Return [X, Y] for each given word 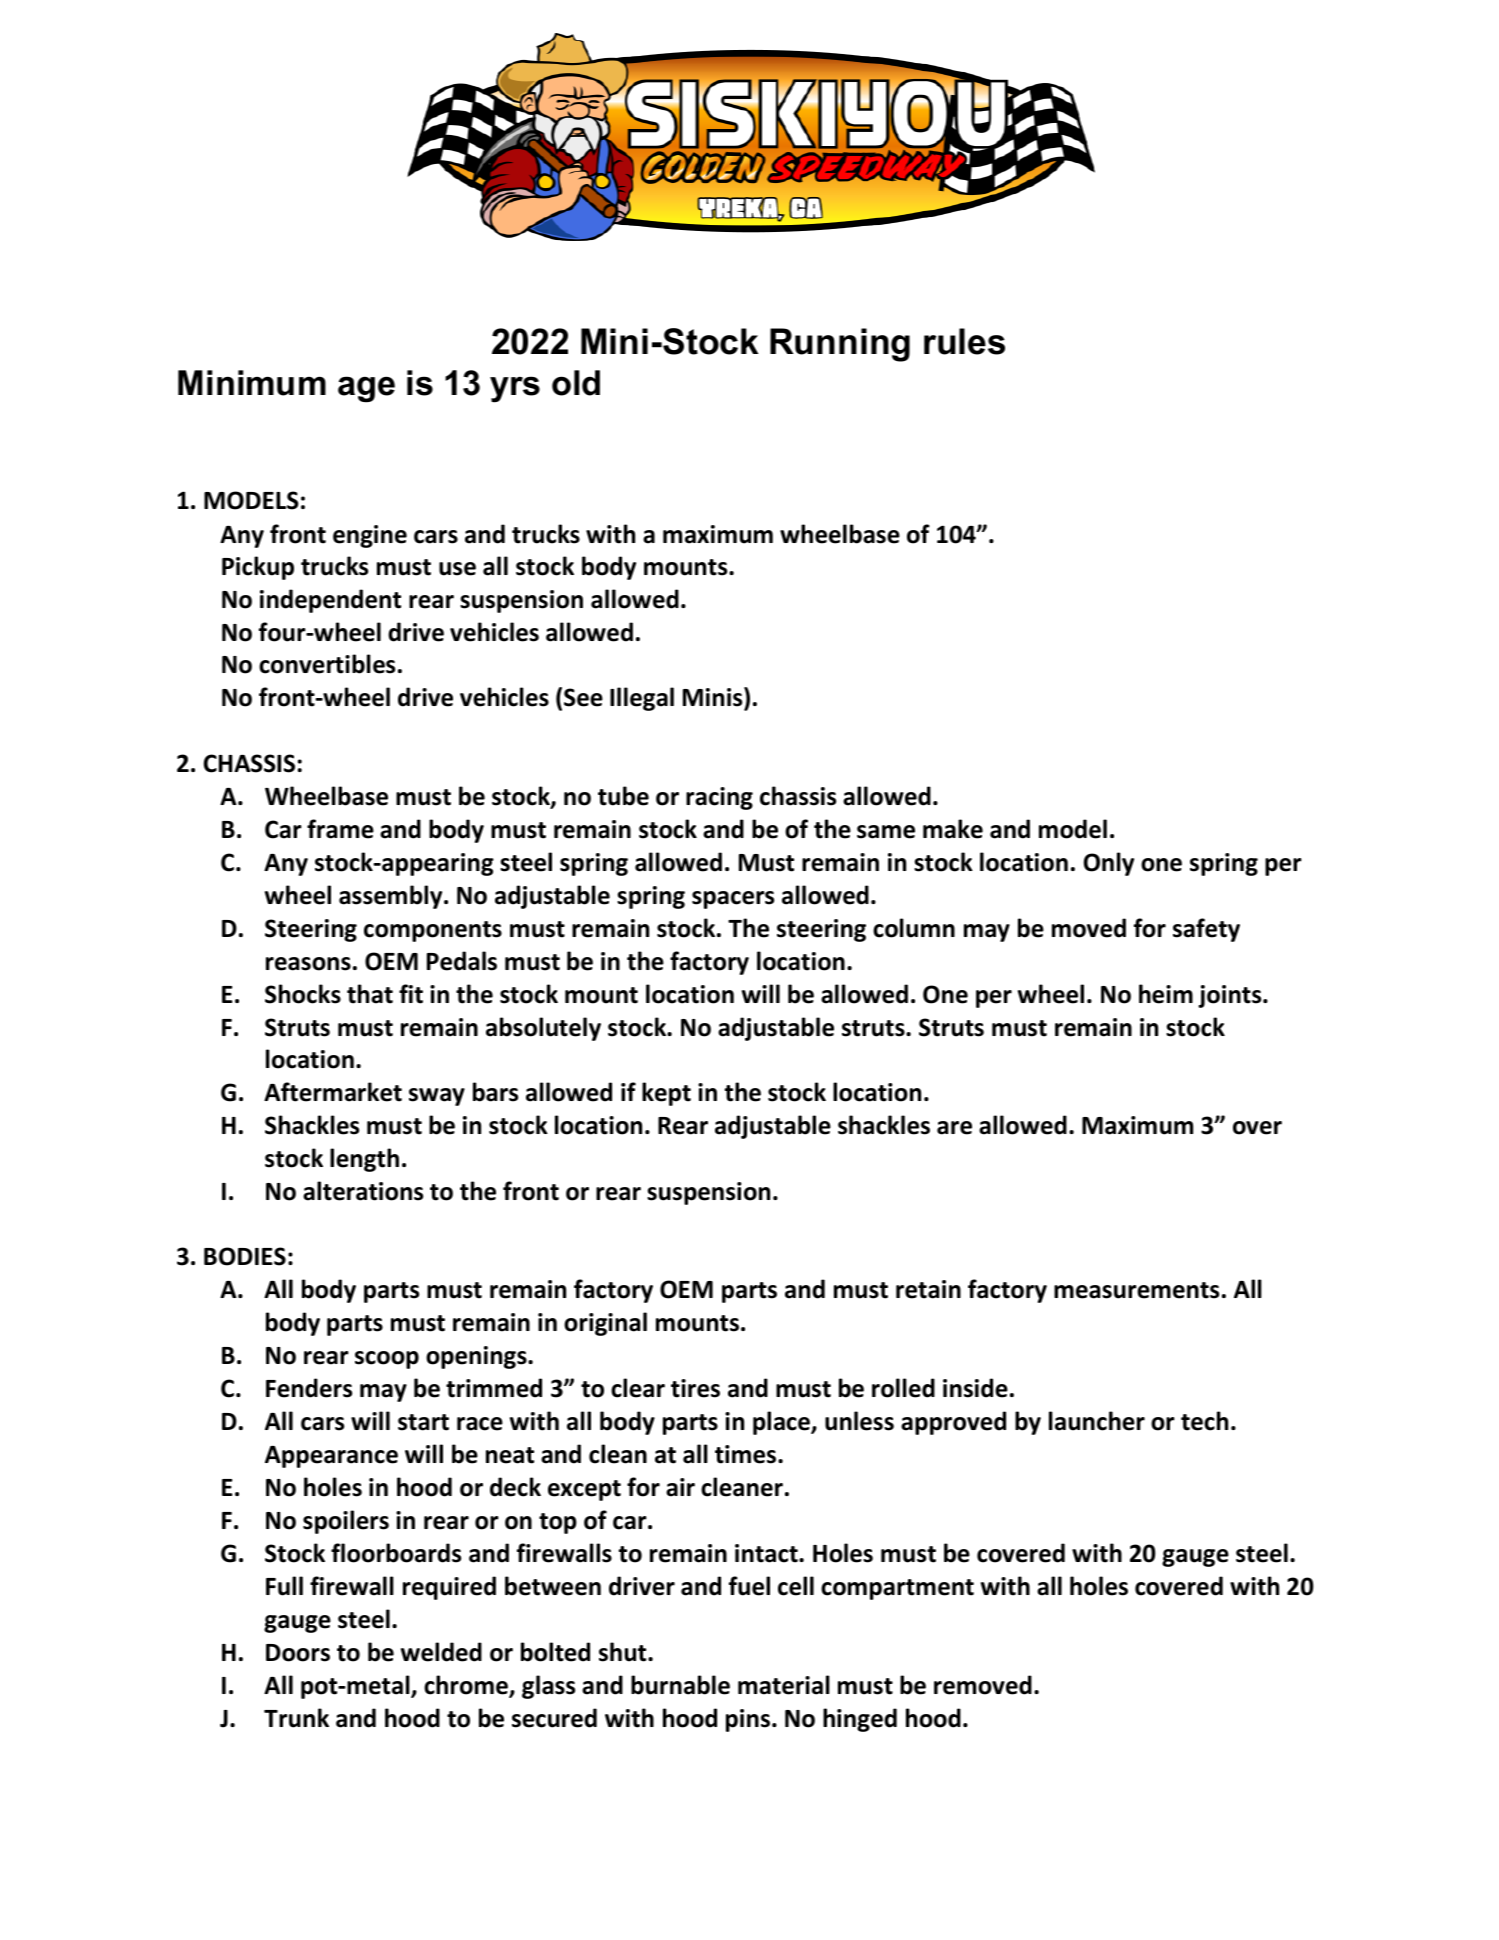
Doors [298, 1653]
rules [964, 341]
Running [840, 345]
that [370, 994]
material [784, 1685]
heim [1166, 994]
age [366, 389]
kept [666, 1094]
